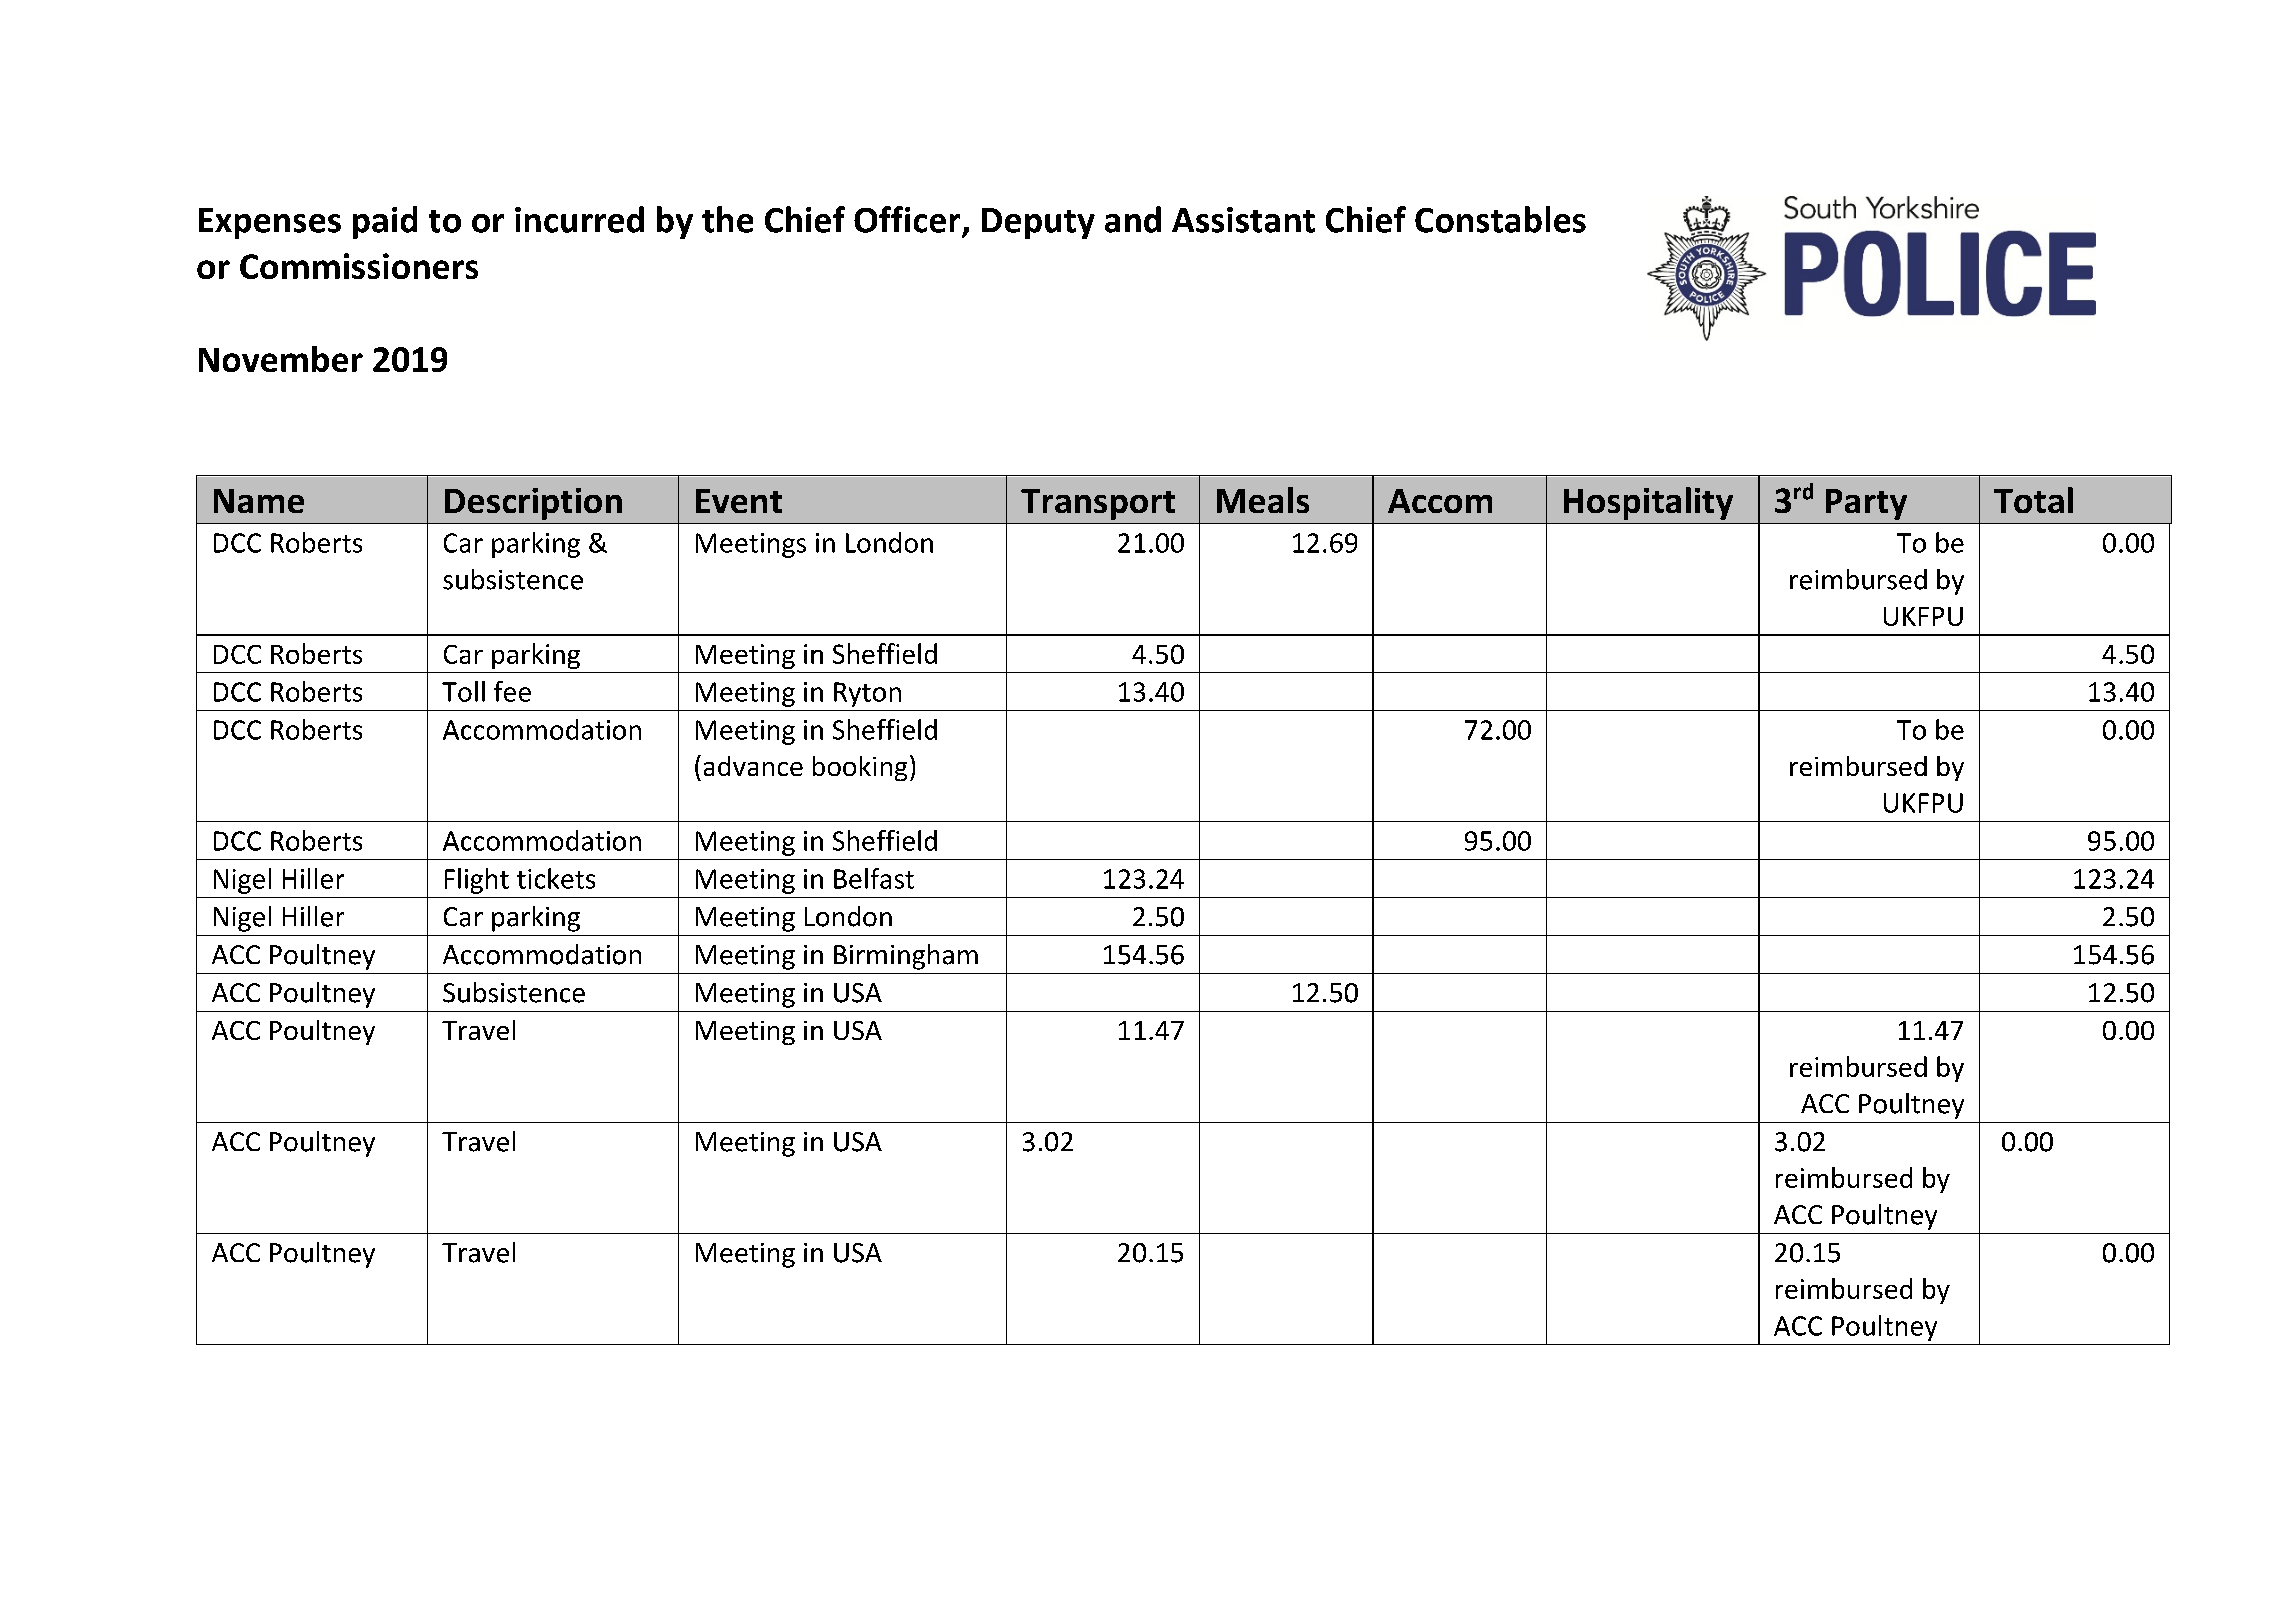 The width and height of the image is (2292, 1621). What do you see at coordinates (1866, 504) in the image?
I see `Party` at bounding box center [1866, 504].
